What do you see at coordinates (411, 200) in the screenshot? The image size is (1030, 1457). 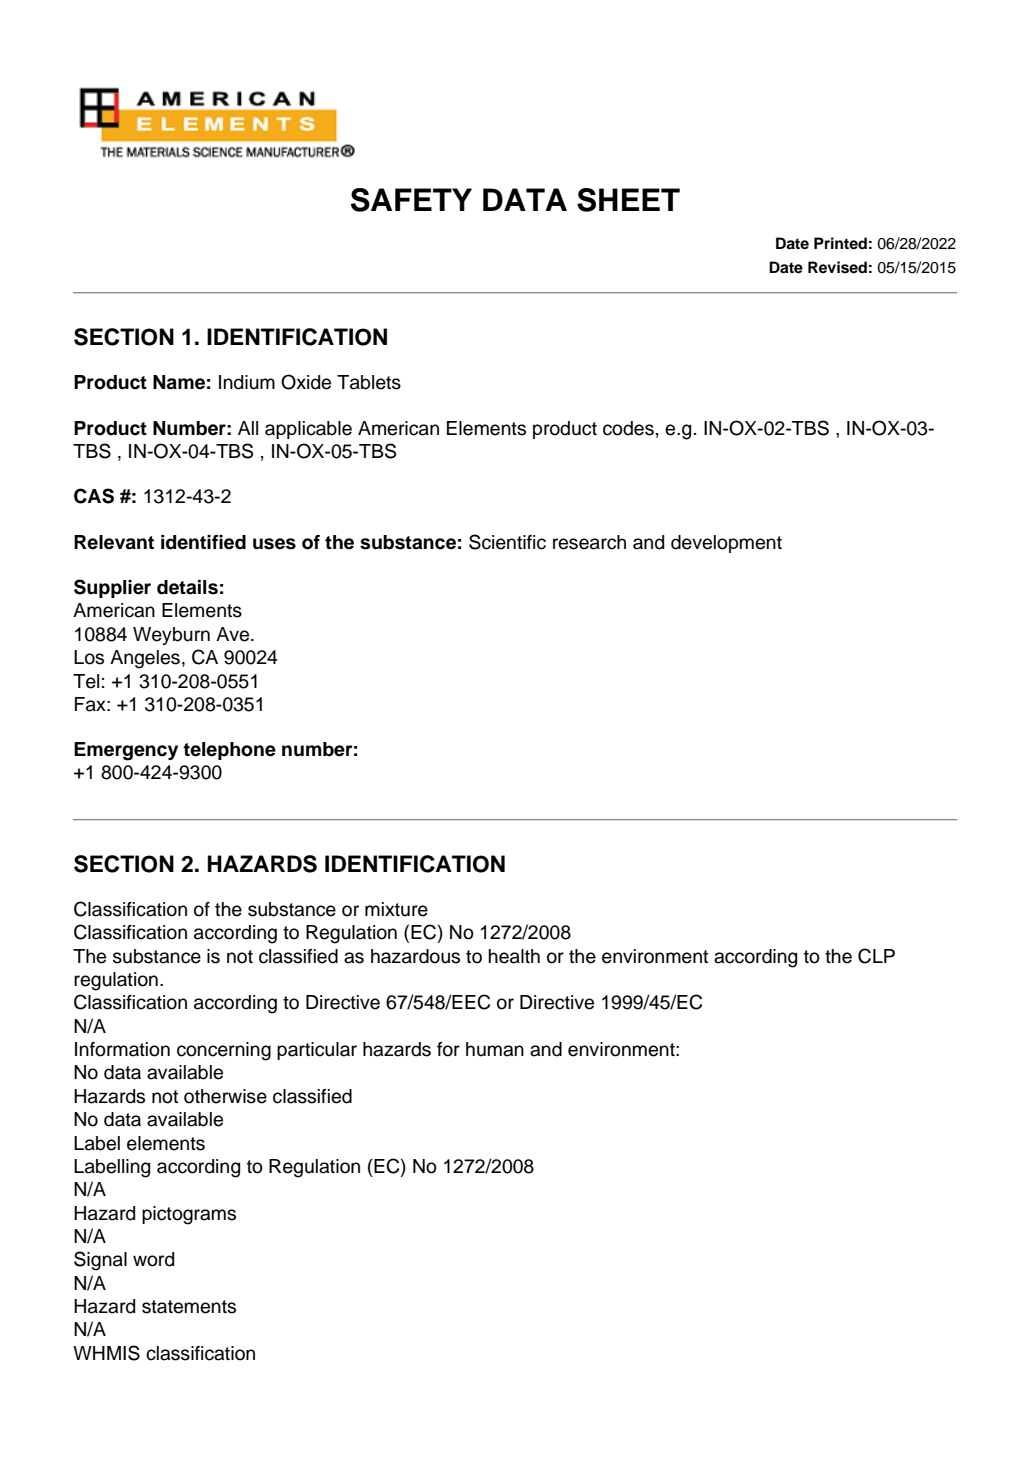 I see `SAFETY` at bounding box center [411, 200].
